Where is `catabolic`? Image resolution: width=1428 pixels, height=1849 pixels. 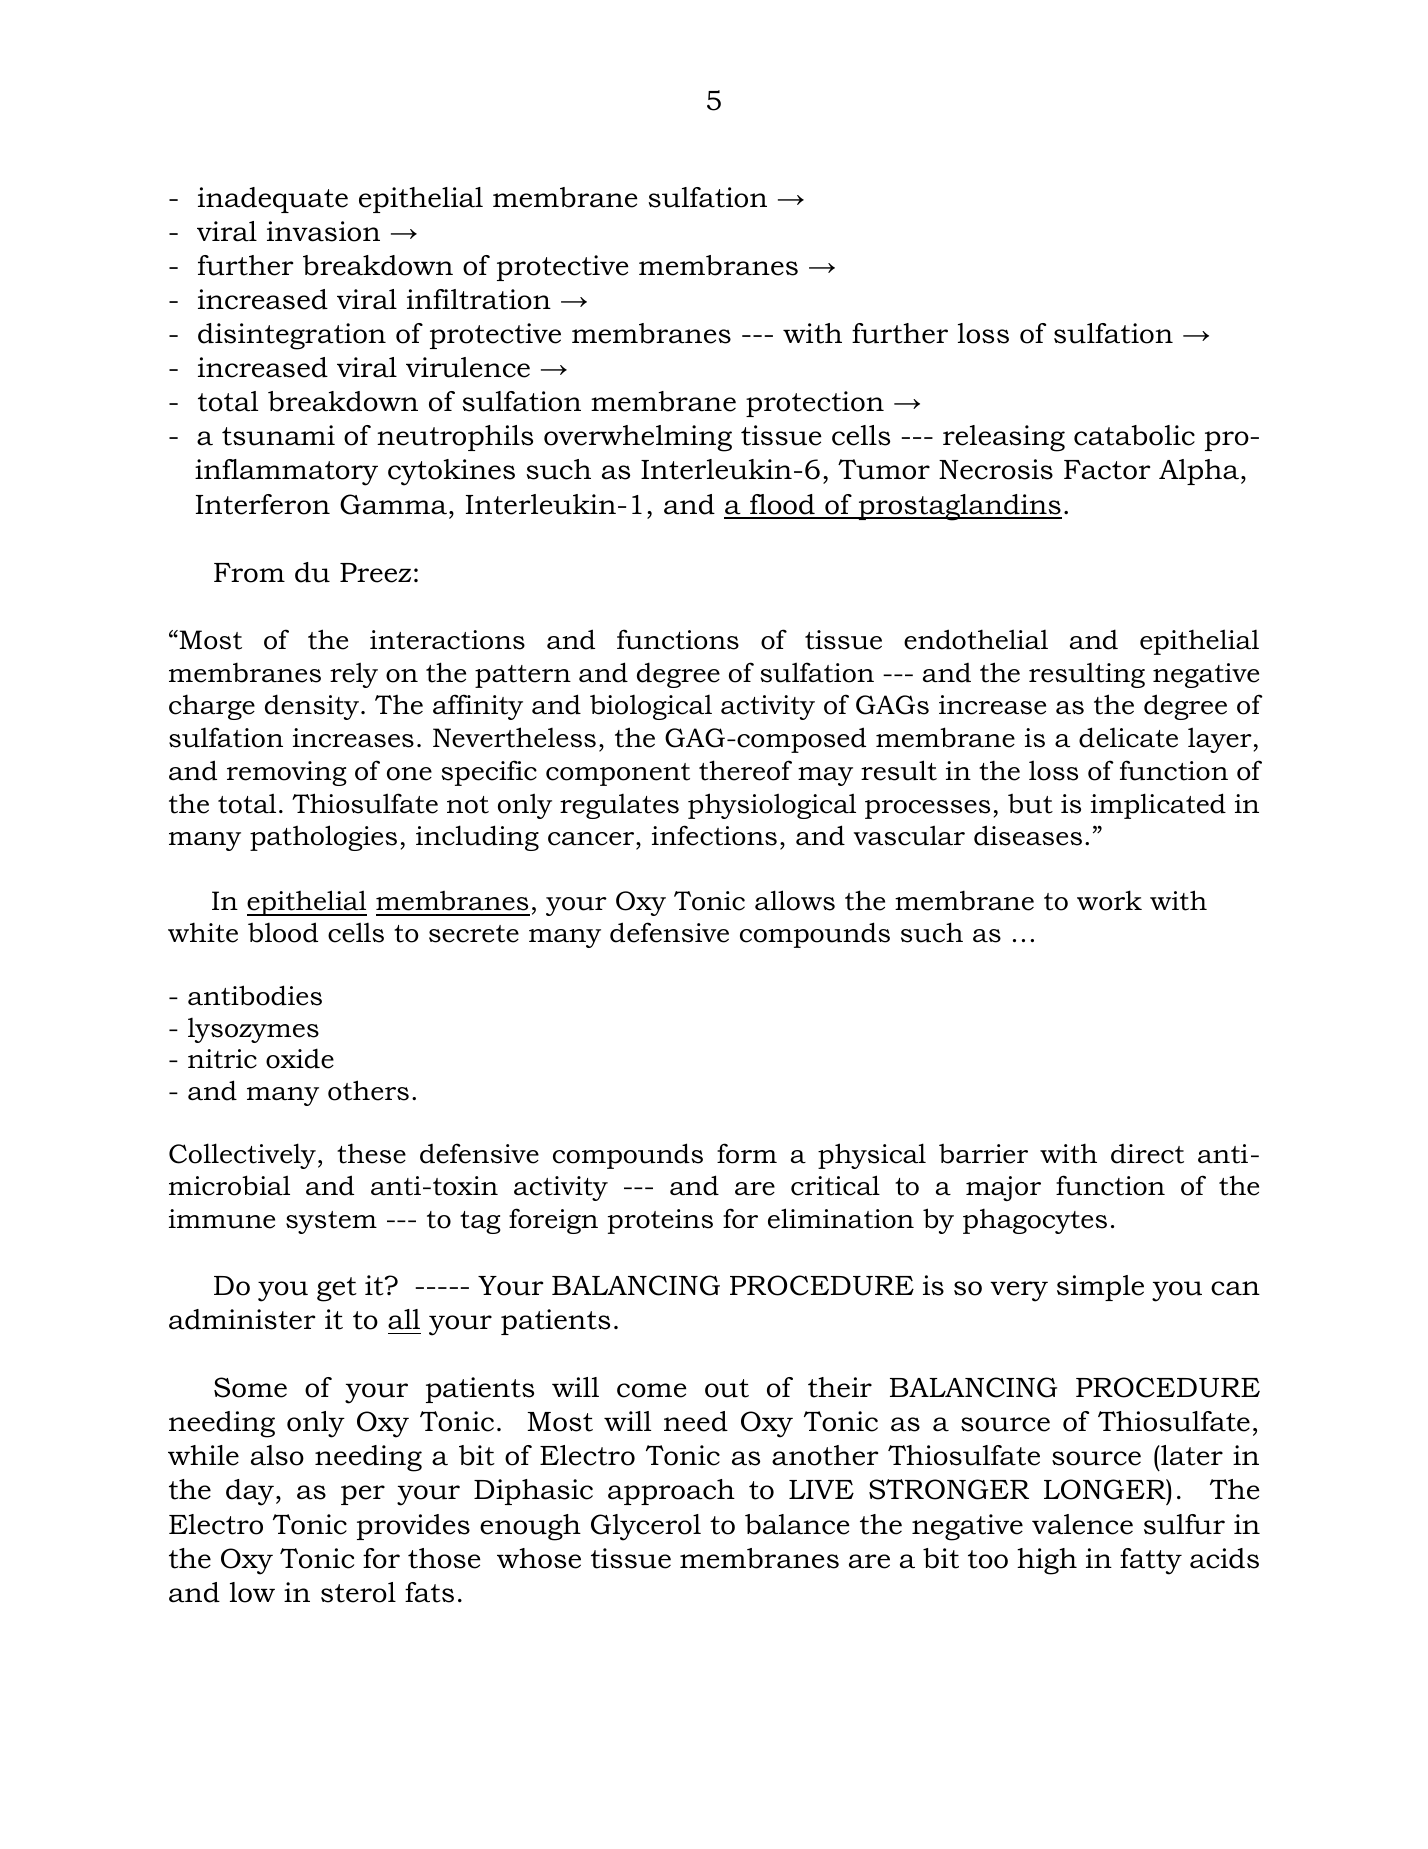
catabolic is located at coordinates (1134, 435).
